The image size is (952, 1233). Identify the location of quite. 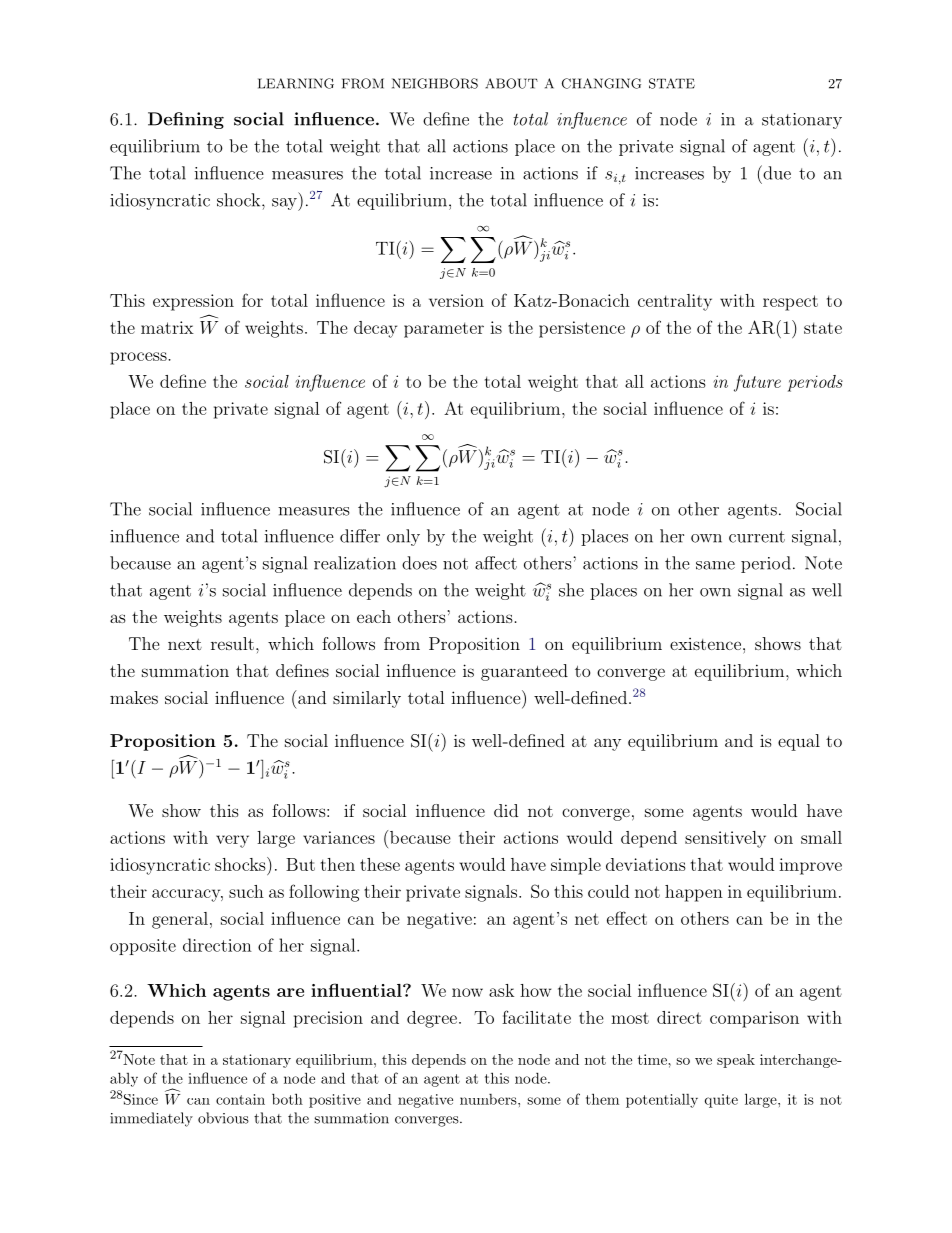
(721, 1101).
